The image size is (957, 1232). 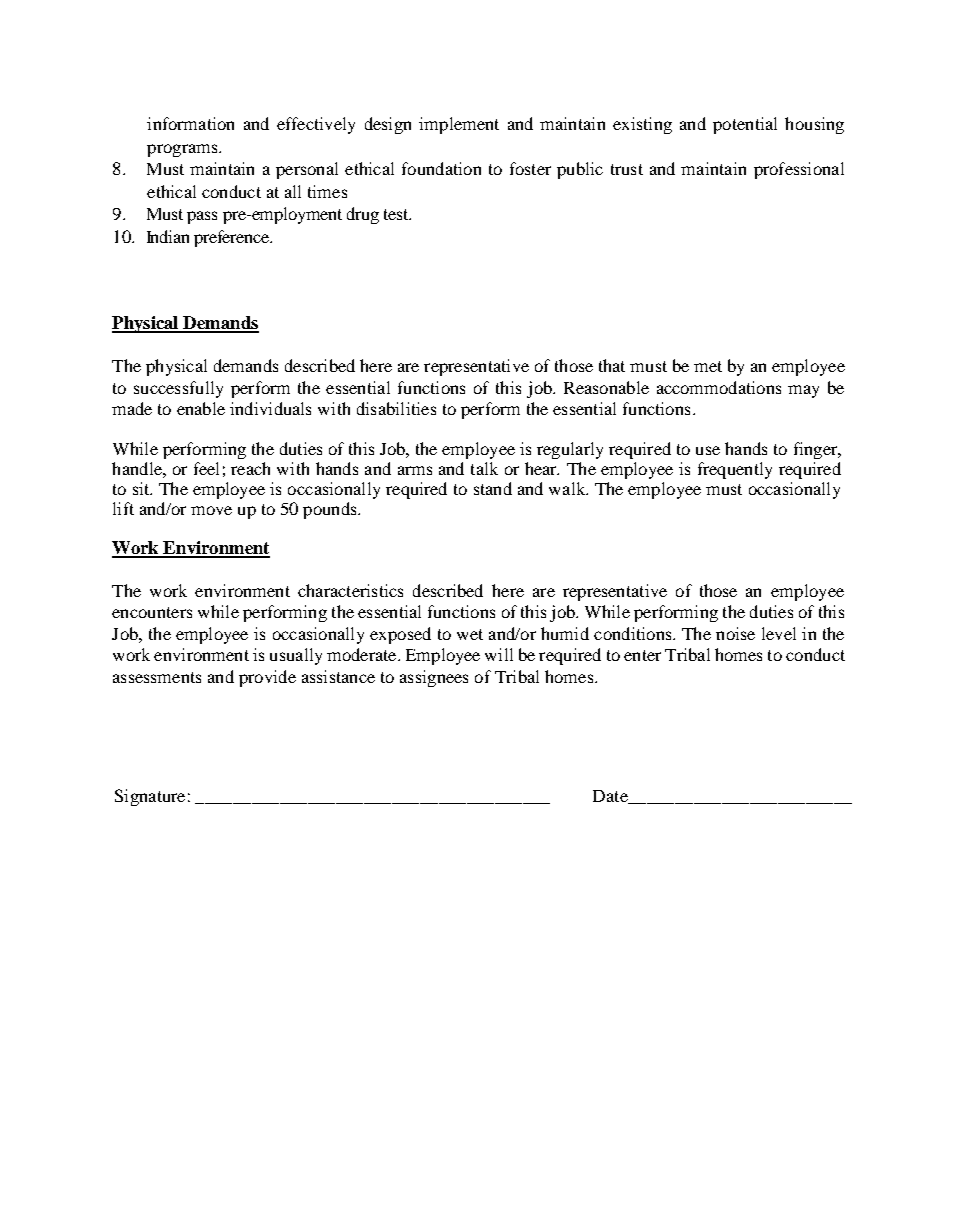 I want to click on talk, so click(x=484, y=468).
